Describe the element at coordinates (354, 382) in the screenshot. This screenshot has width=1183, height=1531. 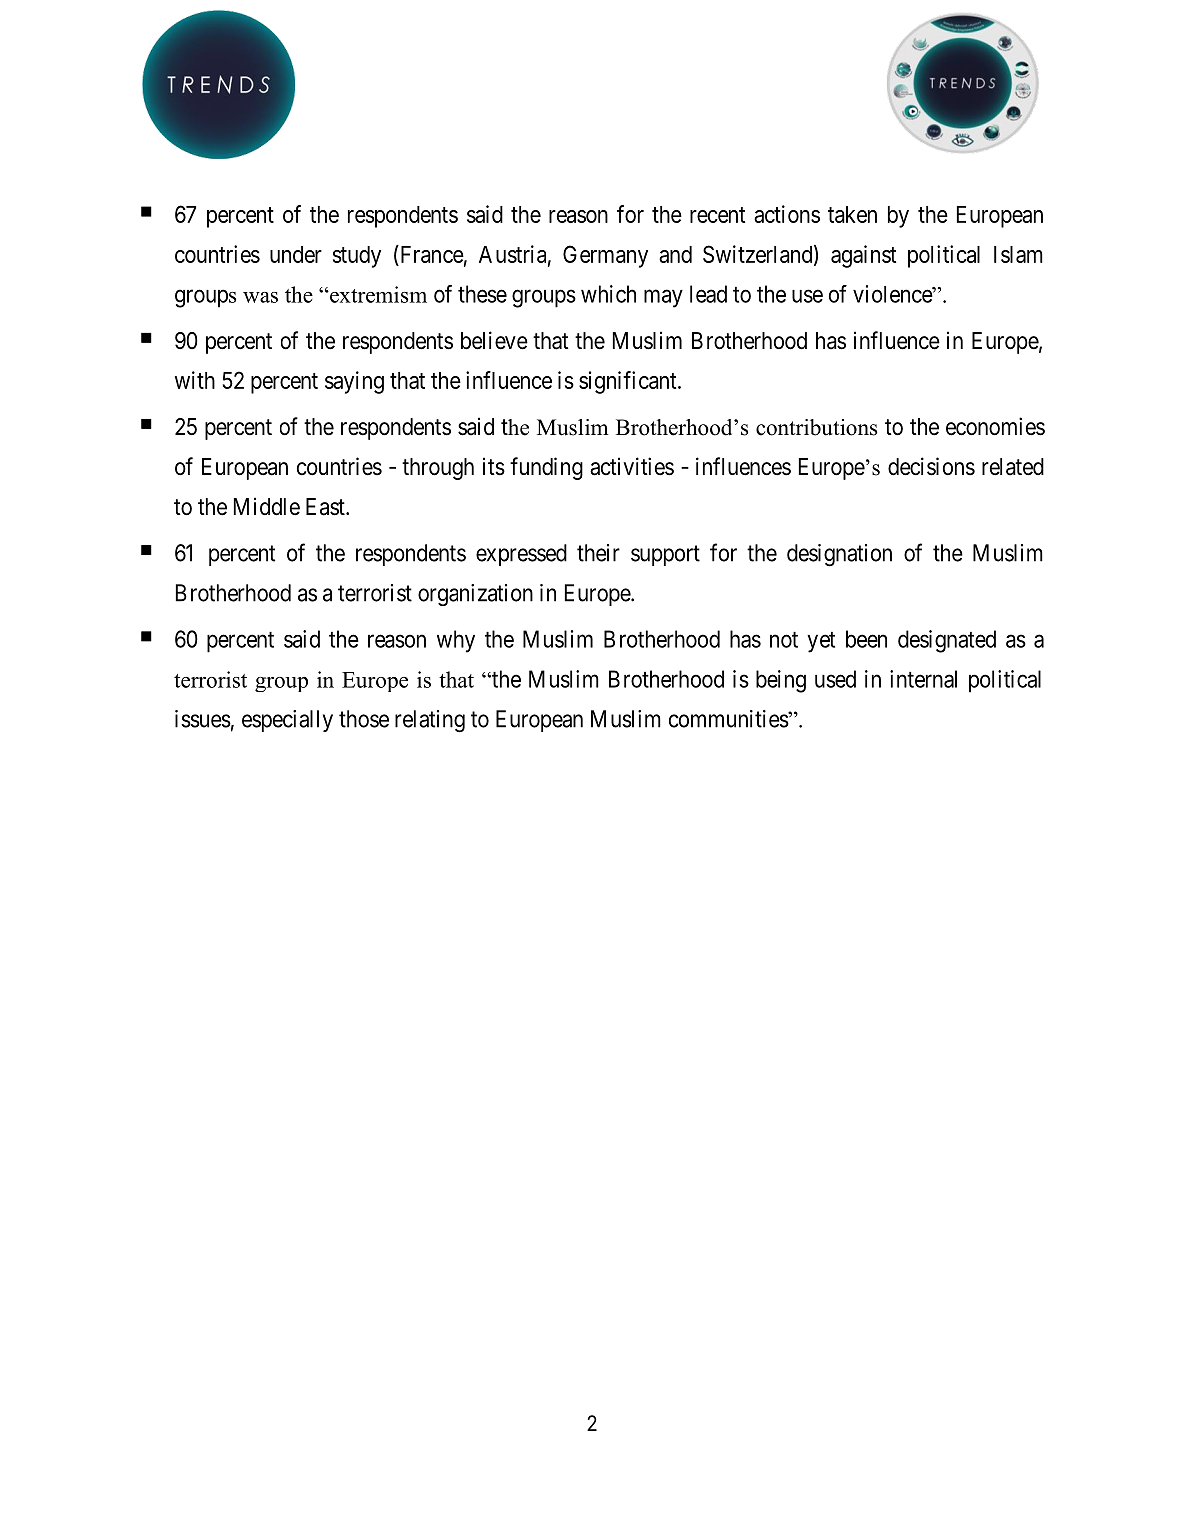
I see `saying` at that location.
